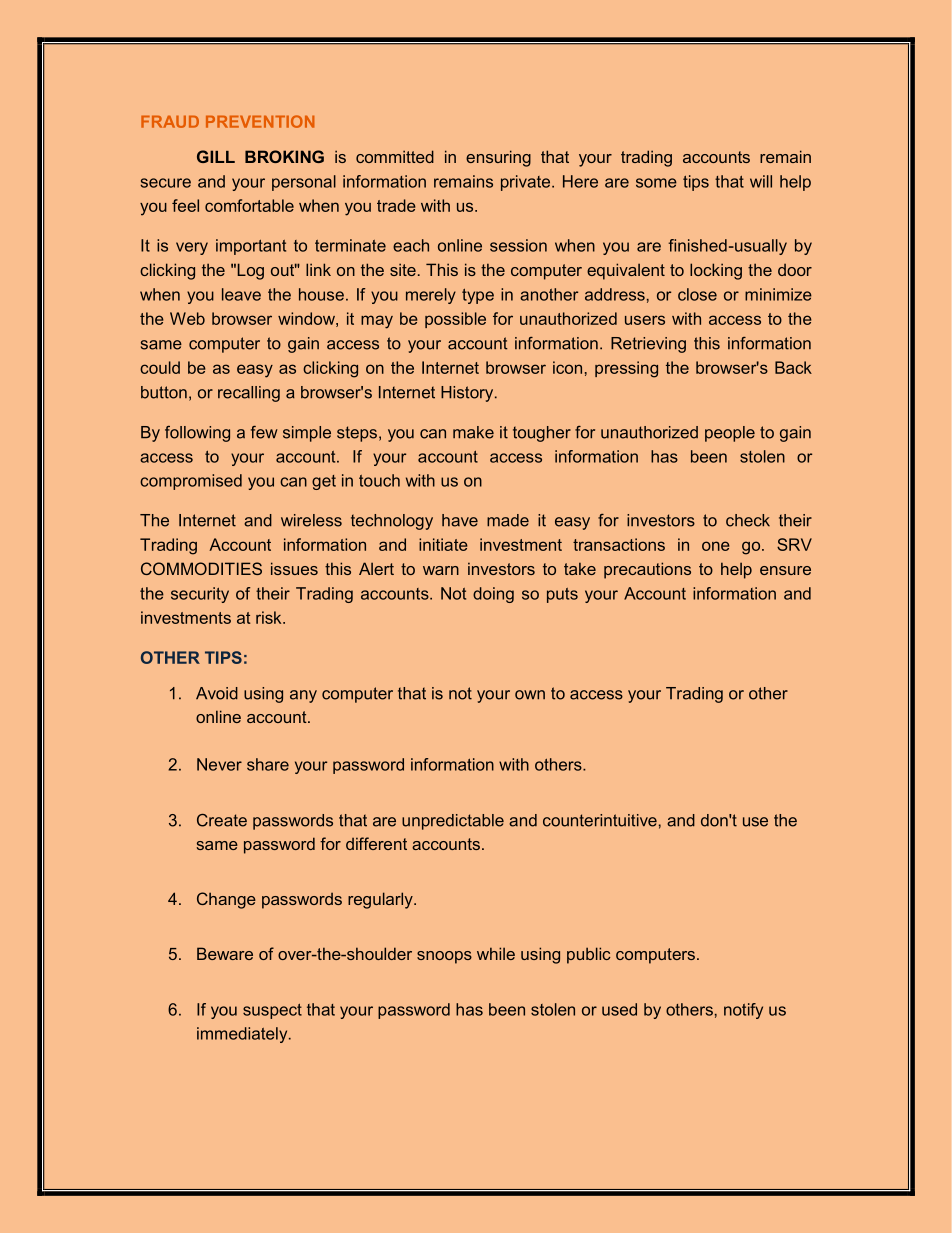 Image resolution: width=952 pixels, height=1233 pixels. Describe the element at coordinates (272, 1011) in the page. I see `suspect` at that location.
